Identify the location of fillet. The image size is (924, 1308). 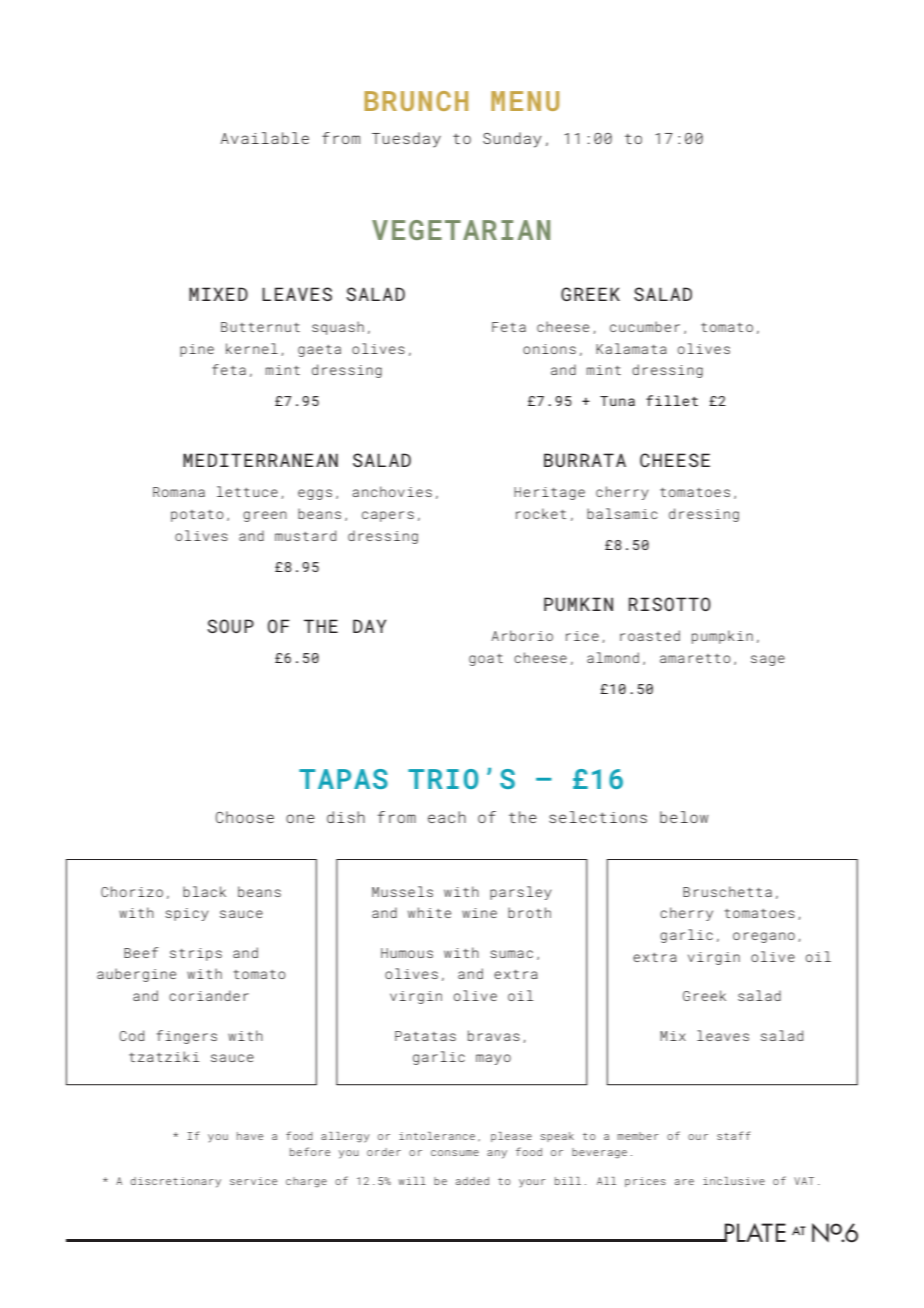
(672, 400).
